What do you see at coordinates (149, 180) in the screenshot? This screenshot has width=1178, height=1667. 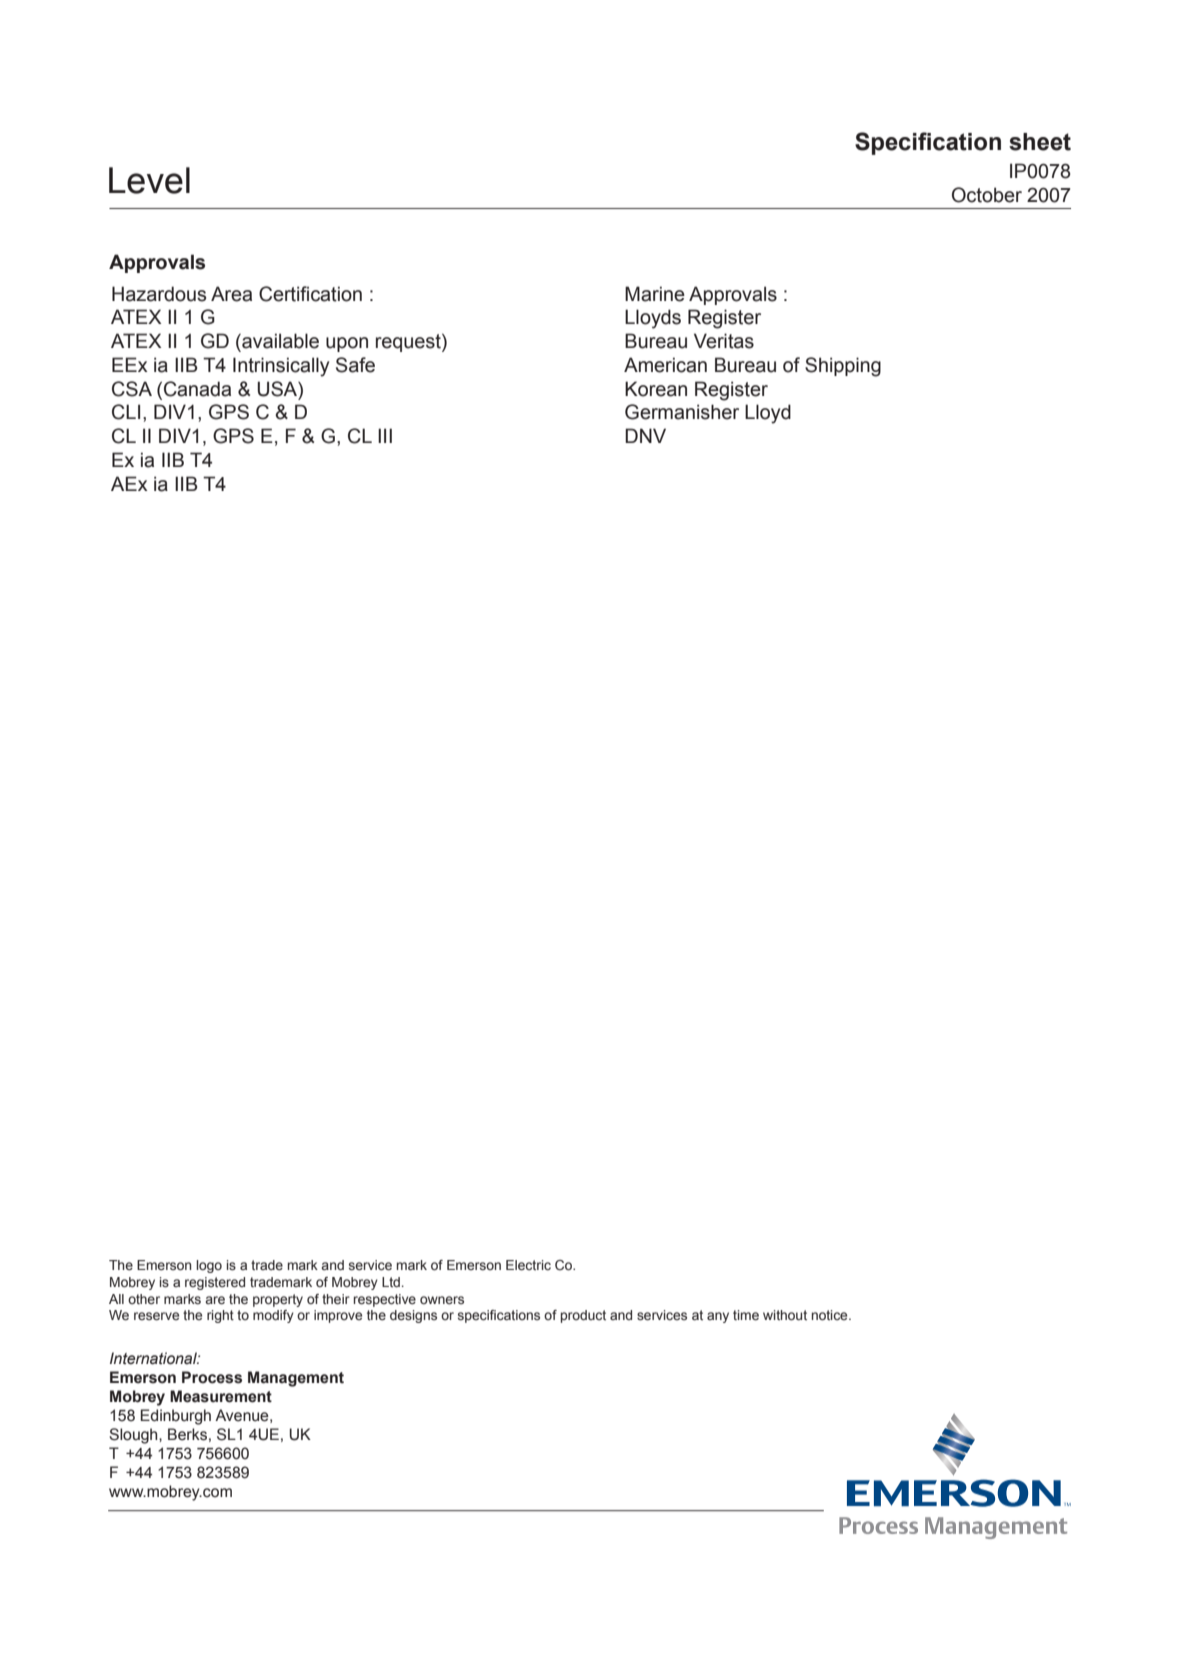 I see `Level` at bounding box center [149, 180].
